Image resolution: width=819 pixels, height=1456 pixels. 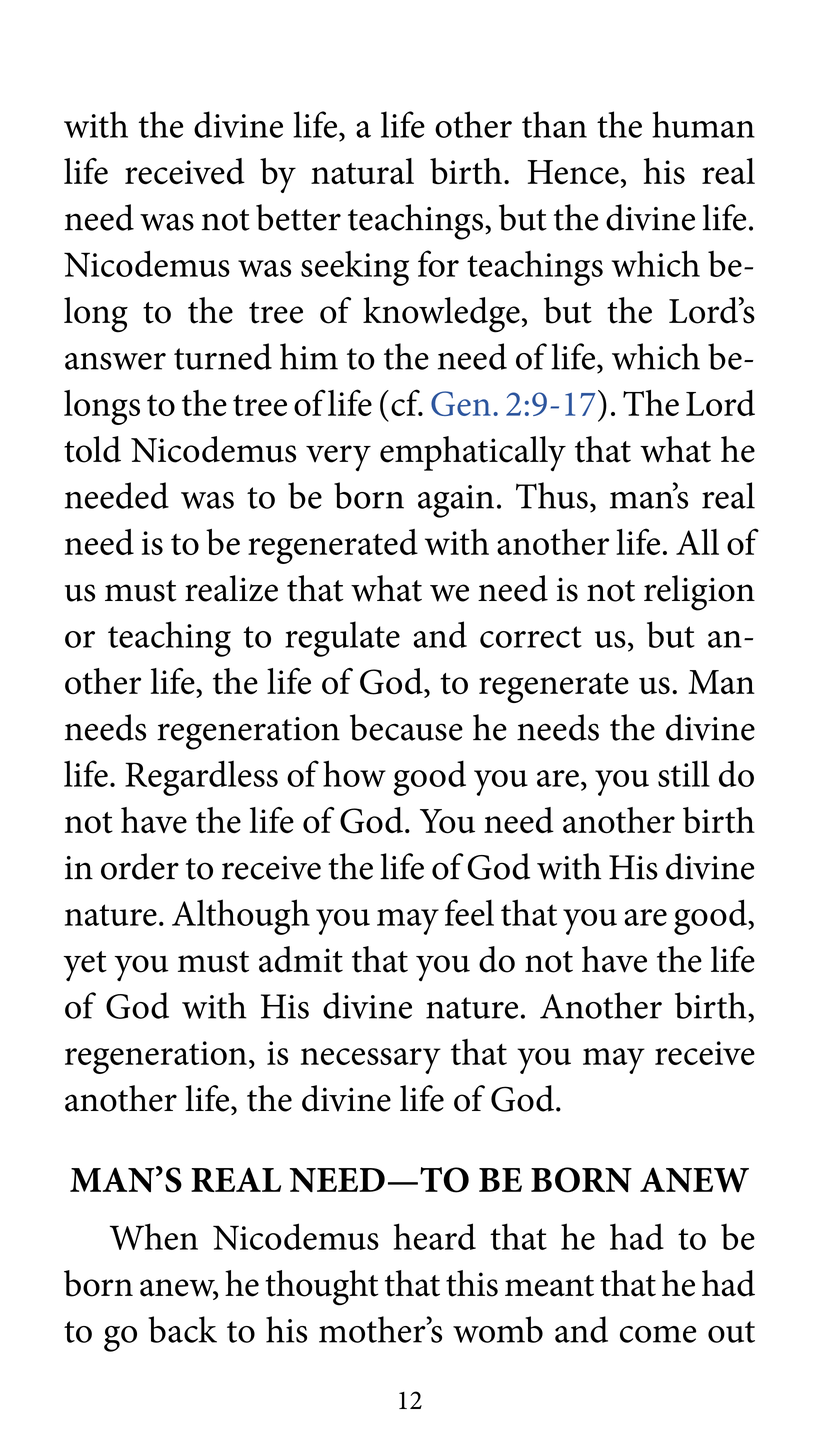 I want to click on come, so click(x=658, y=1334).
